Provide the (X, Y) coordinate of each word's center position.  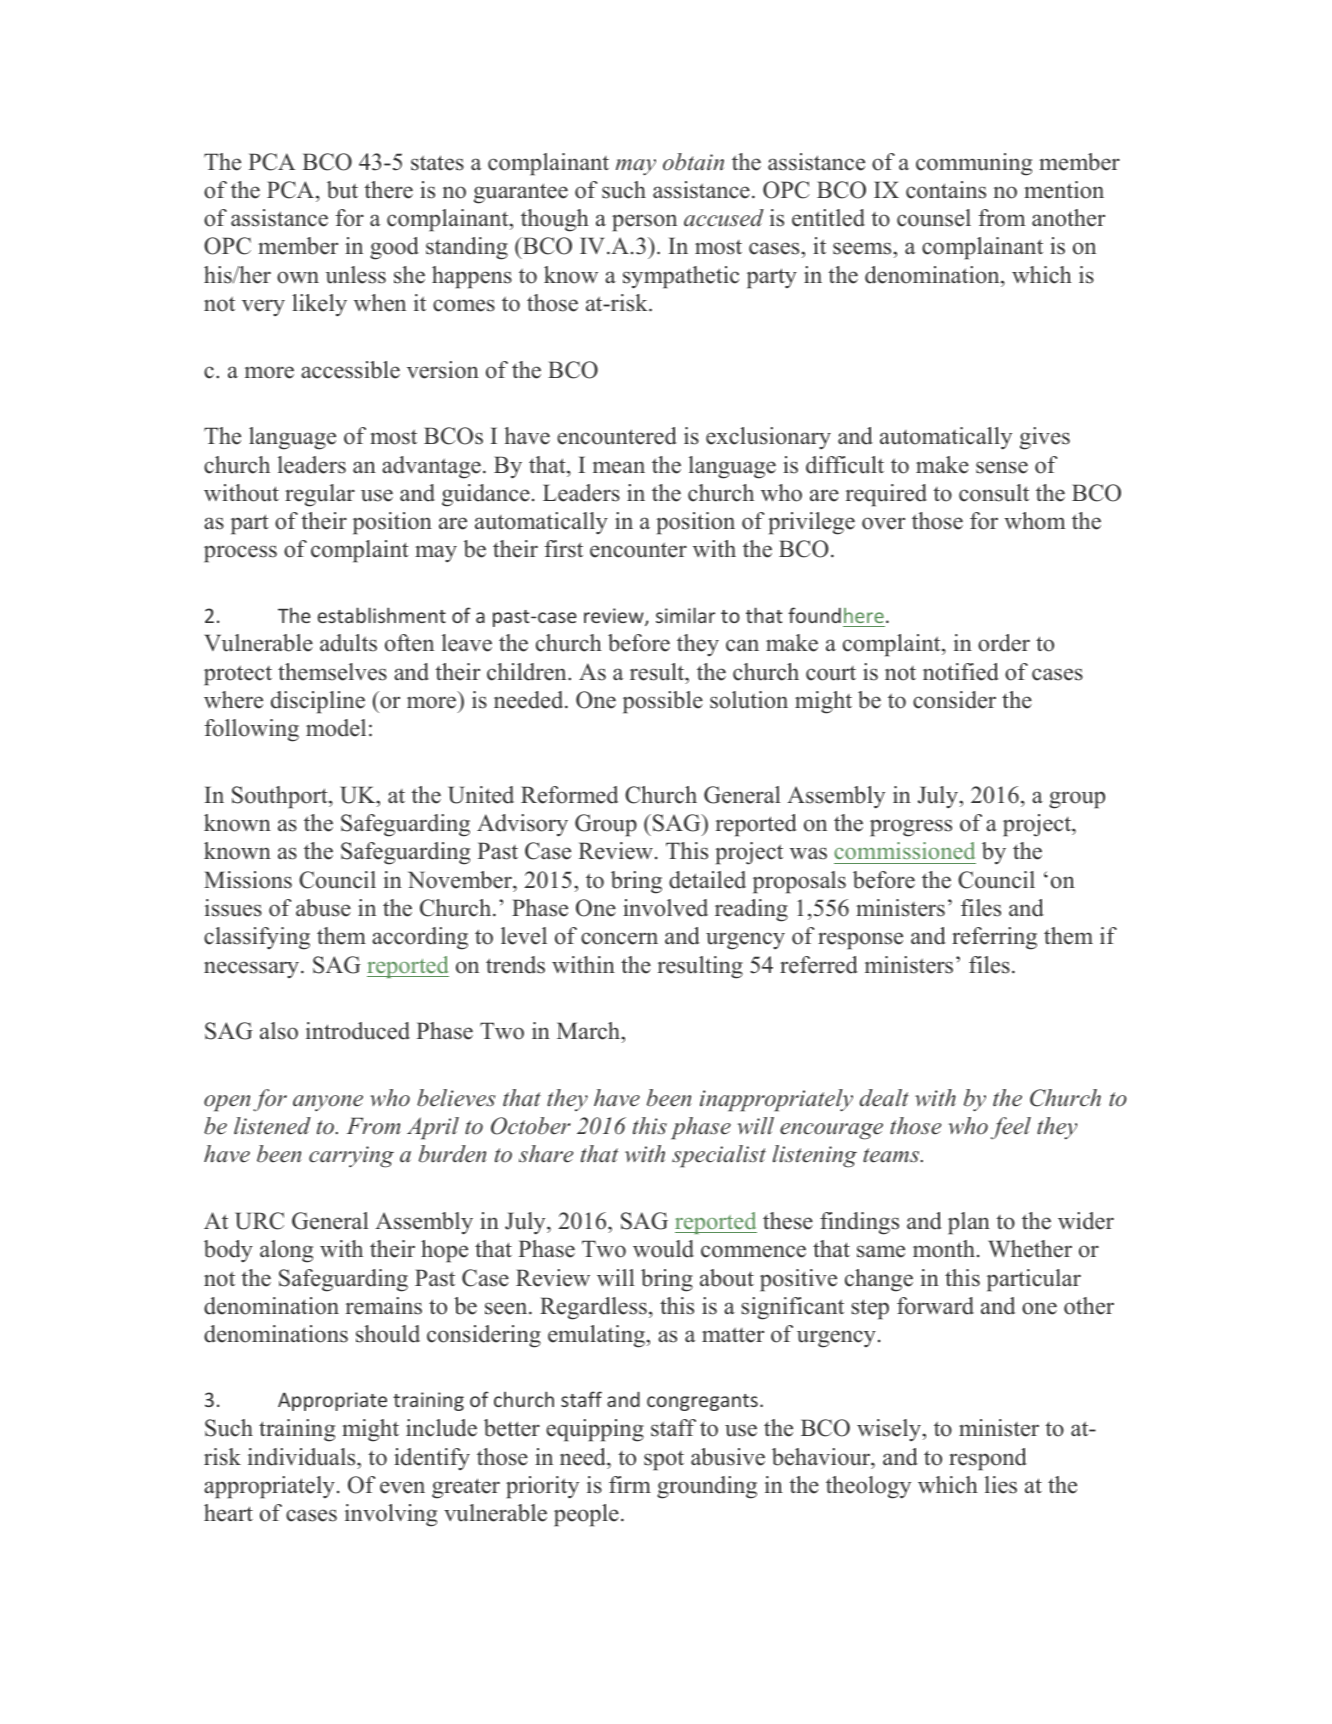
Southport (281, 797)
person (644, 223)
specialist (719, 1156)
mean (619, 467)
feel (1011, 1128)
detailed (707, 880)
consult (994, 493)
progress (911, 828)
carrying (351, 1157)
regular (320, 495)
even (402, 1487)
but (342, 190)
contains (946, 190)
